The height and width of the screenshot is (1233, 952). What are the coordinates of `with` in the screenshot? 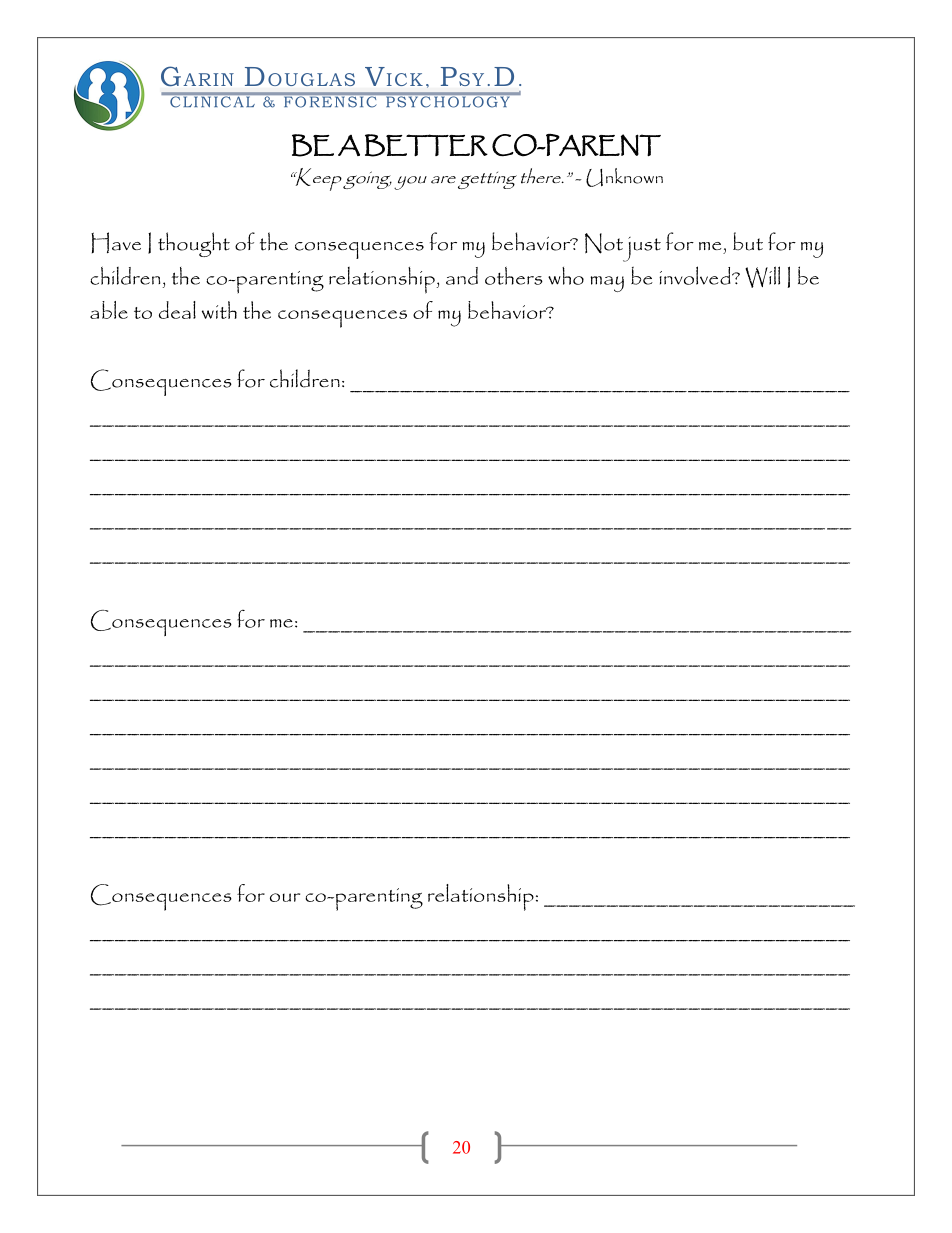 It's located at (219, 310).
